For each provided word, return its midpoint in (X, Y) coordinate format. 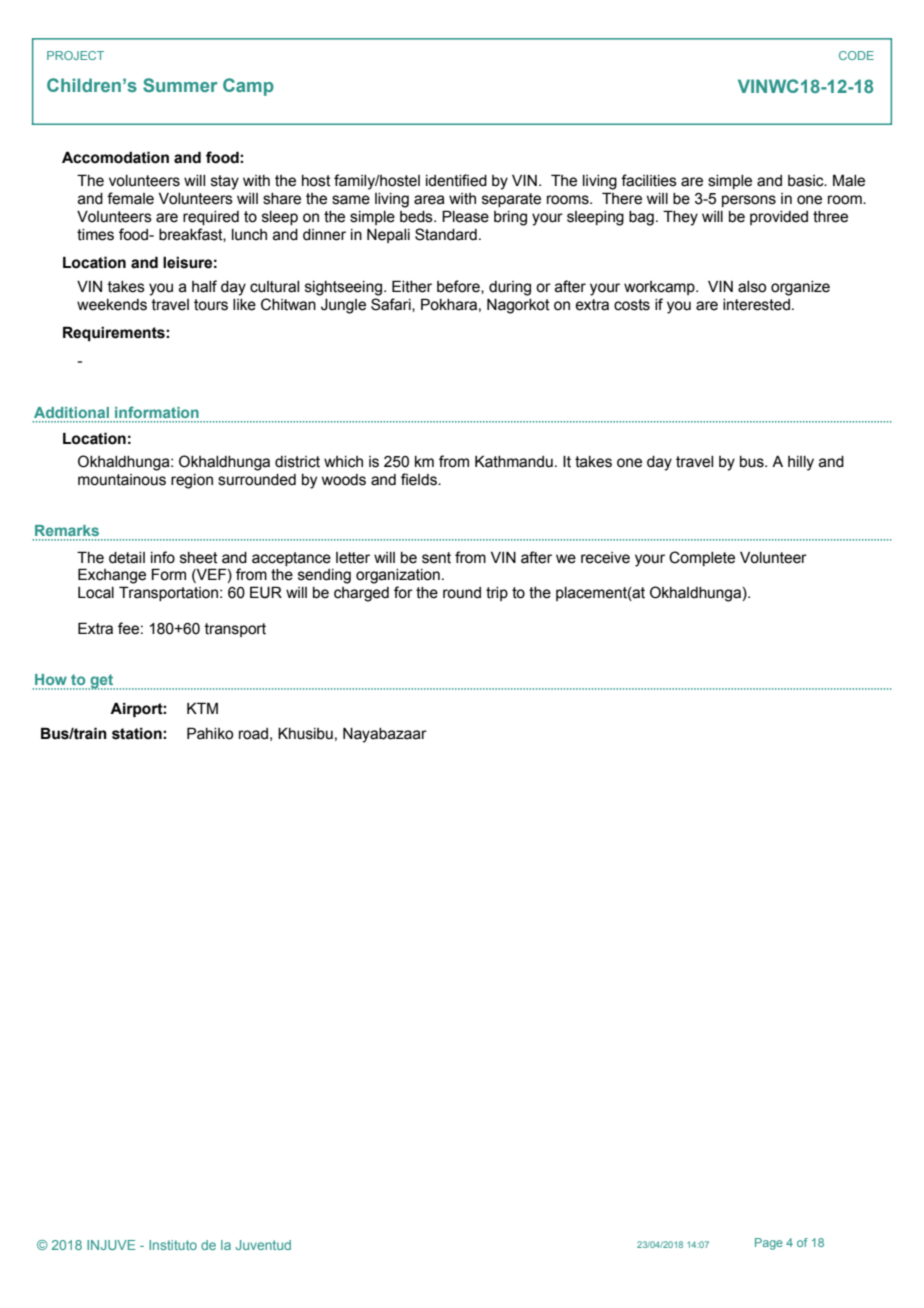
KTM (202, 708)
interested (756, 305)
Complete (702, 558)
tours (211, 305)
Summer (180, 85)
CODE (856, 55)
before (459, 287)
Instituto (173, 1245)
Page (769, 1244)
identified (456, 180)
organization (398, 576)
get (101, 682)
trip (497, 594)
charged (361, 594)
